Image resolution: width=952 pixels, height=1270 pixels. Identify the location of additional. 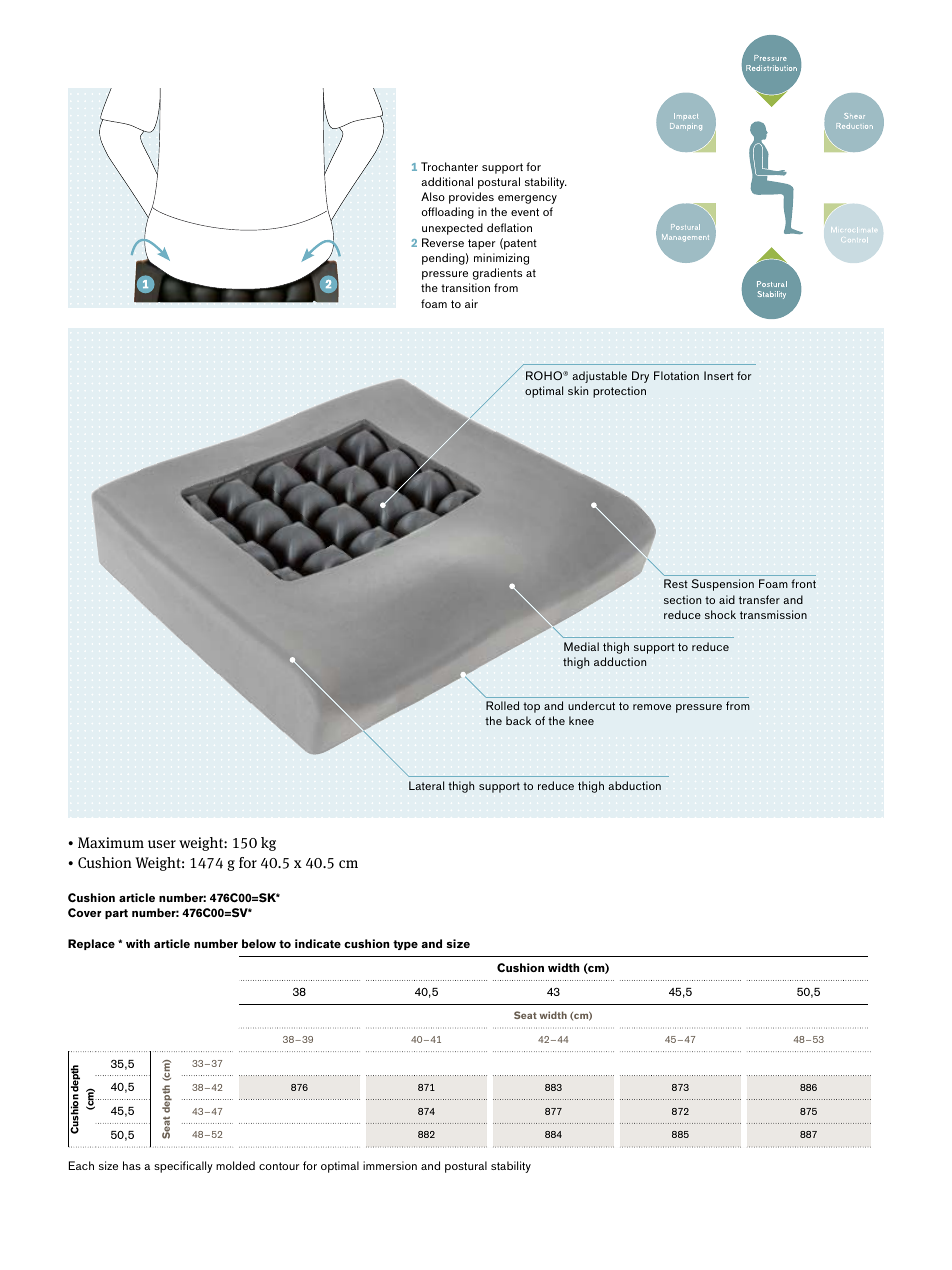
(447, 181).
